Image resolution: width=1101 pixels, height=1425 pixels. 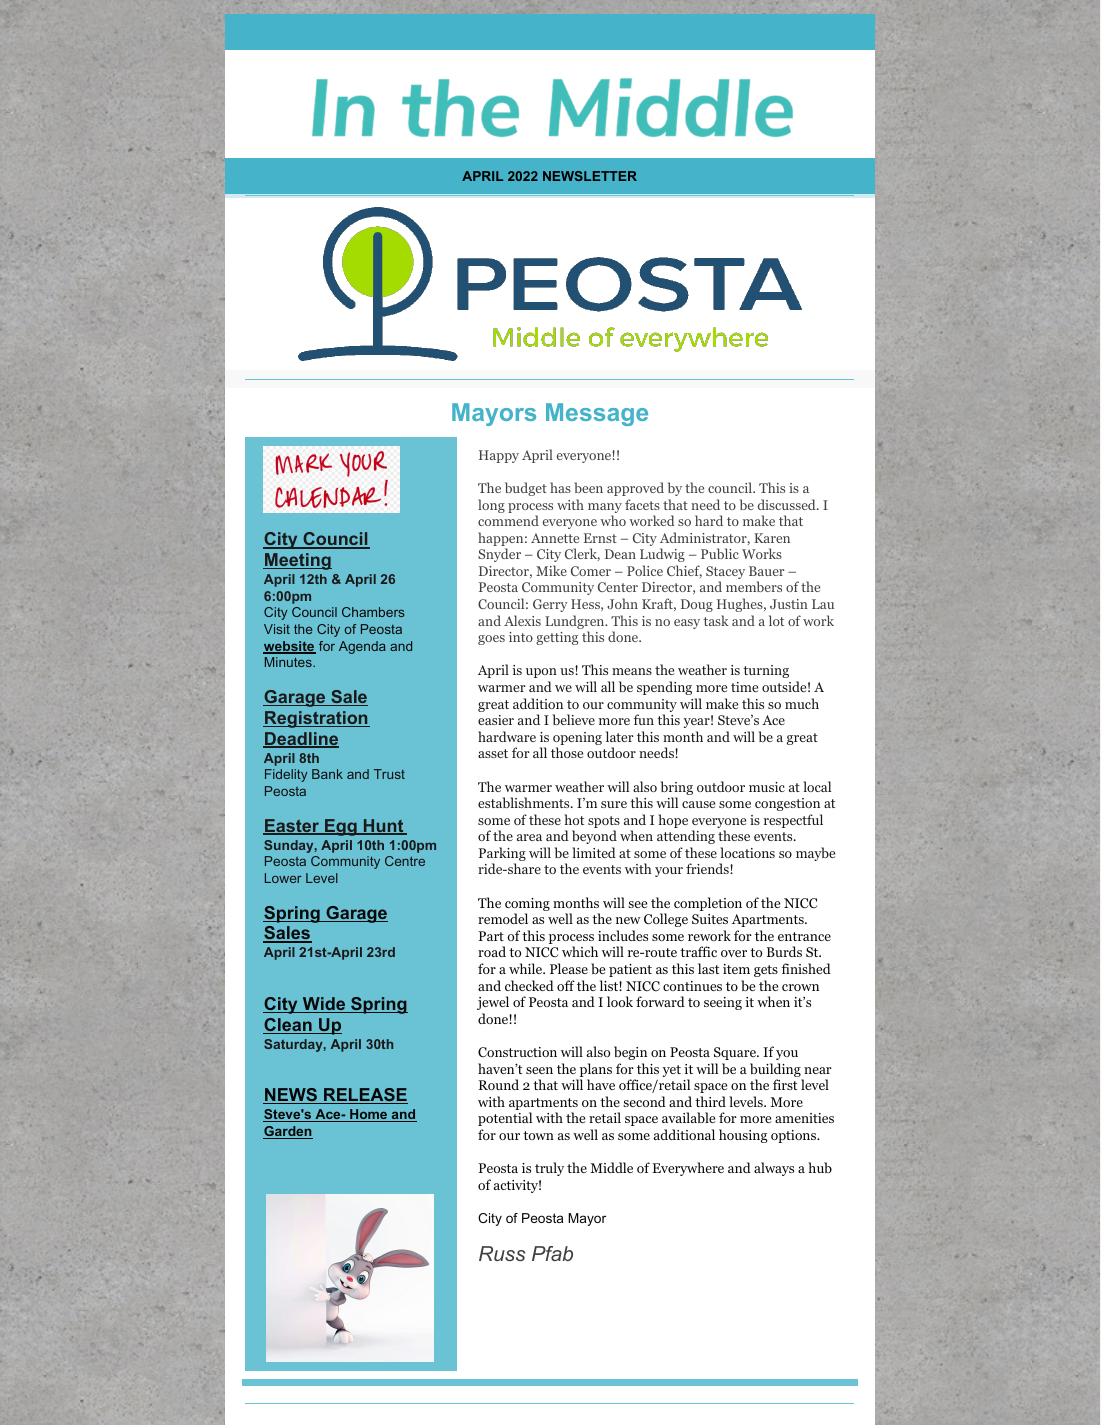 I want to click on Garden, so click(x=288, y=1132).
